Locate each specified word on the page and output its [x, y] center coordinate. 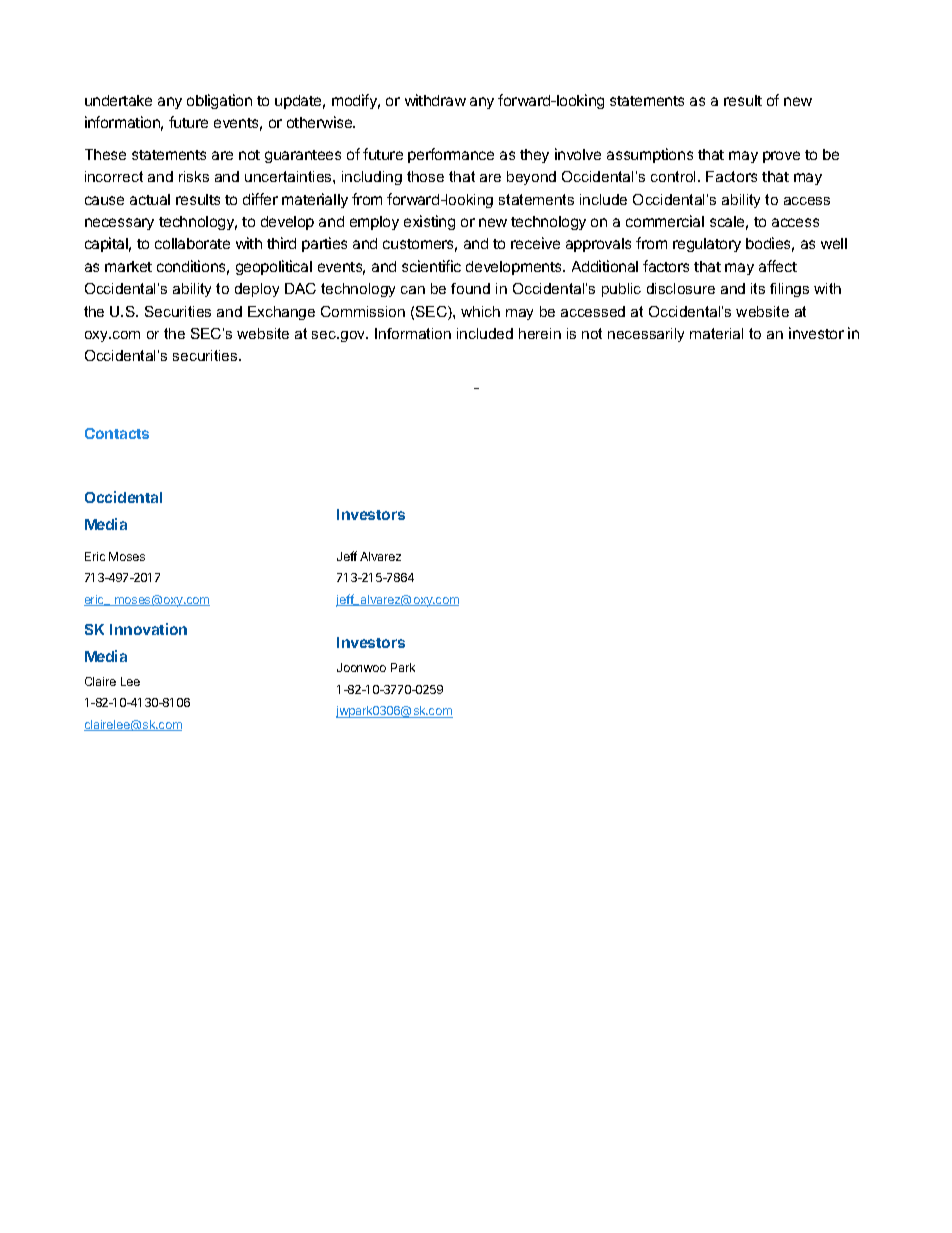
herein [540, 333]
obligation [219, 101]
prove [781, 157]
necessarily [646, 335]
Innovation [148, 629]
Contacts [117, 433]
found [470, 288]
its [758, 288]
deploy [257, 290]
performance [451, 155]
